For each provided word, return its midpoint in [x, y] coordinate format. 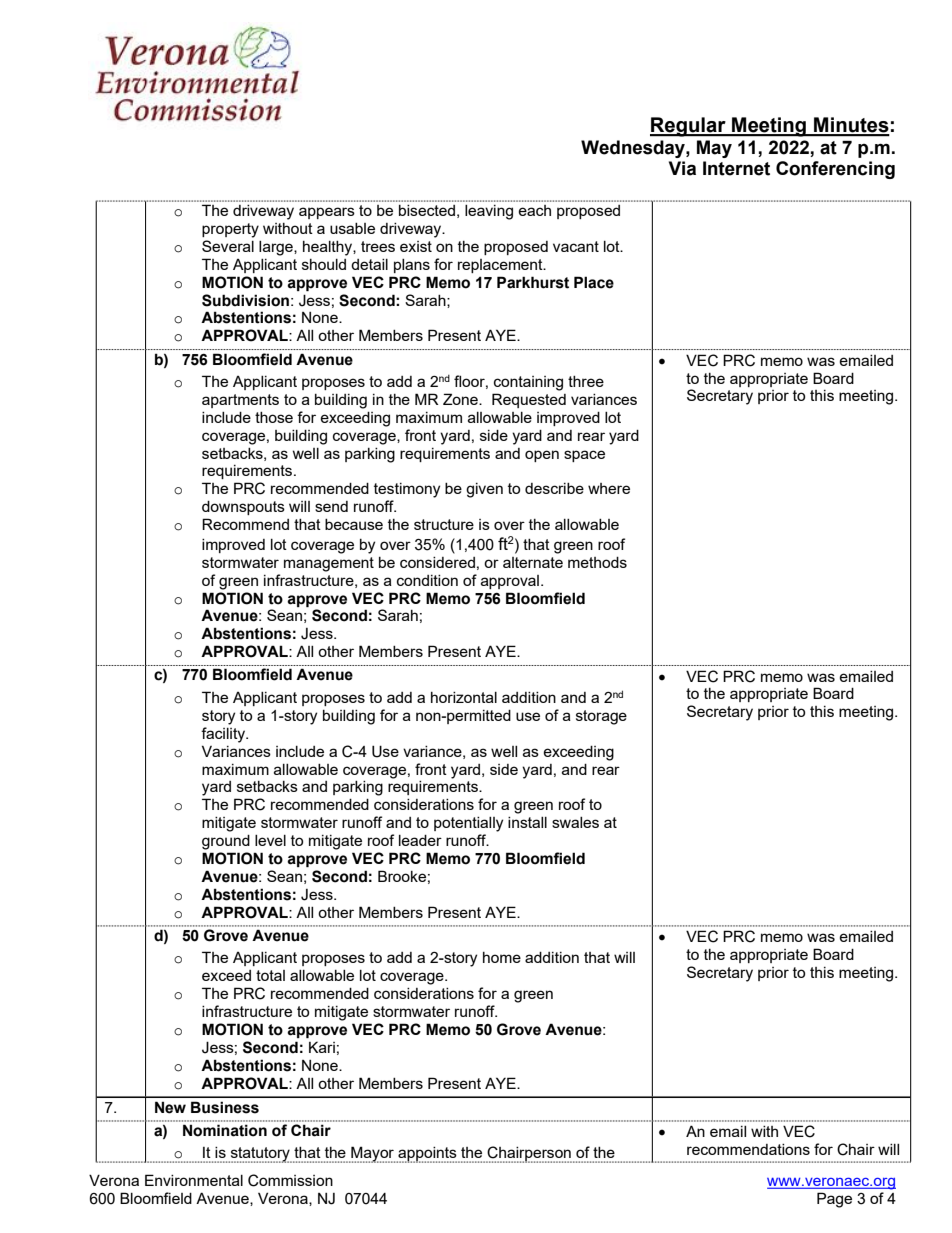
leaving [489, 212]
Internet [736, 168]
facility [224, 735]
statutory [260, 1155]
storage [601, 717]
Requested [529, 400]
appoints [427, 1155]
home [502, 957]
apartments [240, 401]
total [270, 975]
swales [575, 822]
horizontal [464, 697]
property [230, 230]
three [586, 381]
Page [834, 1200]
